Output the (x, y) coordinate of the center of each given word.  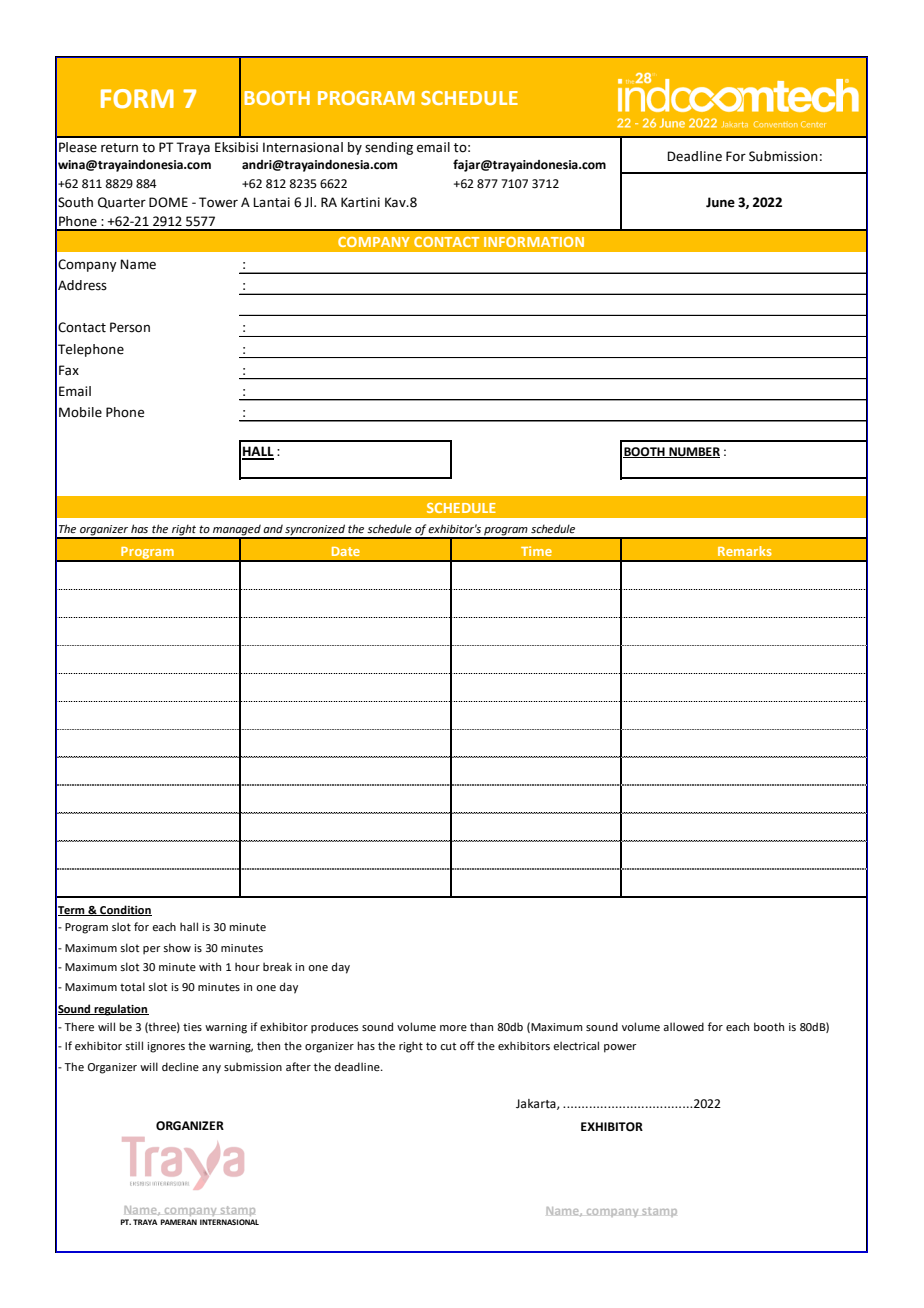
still (134, 1045)
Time (536, 551)
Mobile (80, 412)
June (720, 202)
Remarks (745, 551)
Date (346, 551)
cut (448, 1046)
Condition (125, 910)
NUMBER (693, 452)
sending (389, 148)
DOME (168, 202)
